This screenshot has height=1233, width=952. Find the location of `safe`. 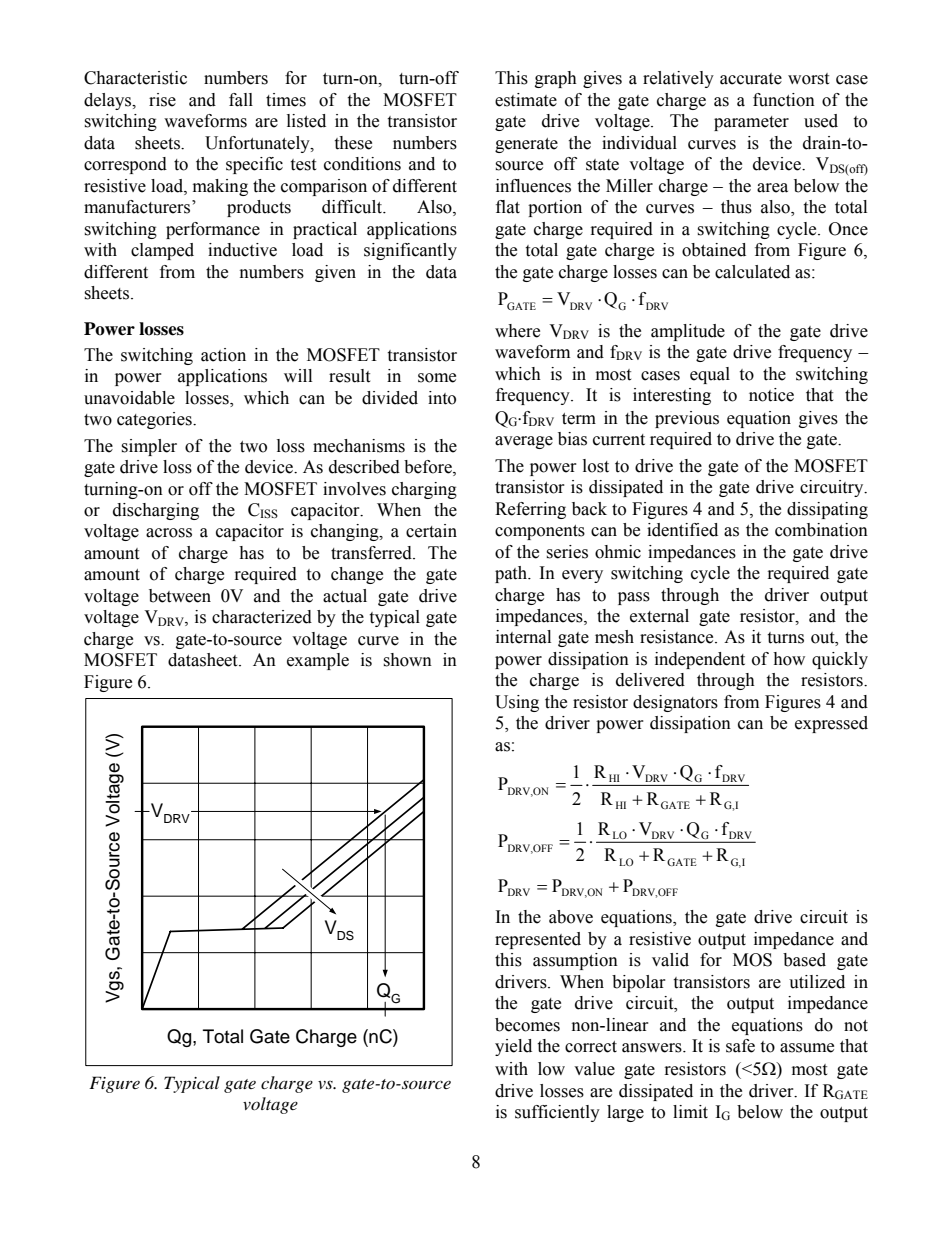

safe is located at coordinates (740, 1046).
